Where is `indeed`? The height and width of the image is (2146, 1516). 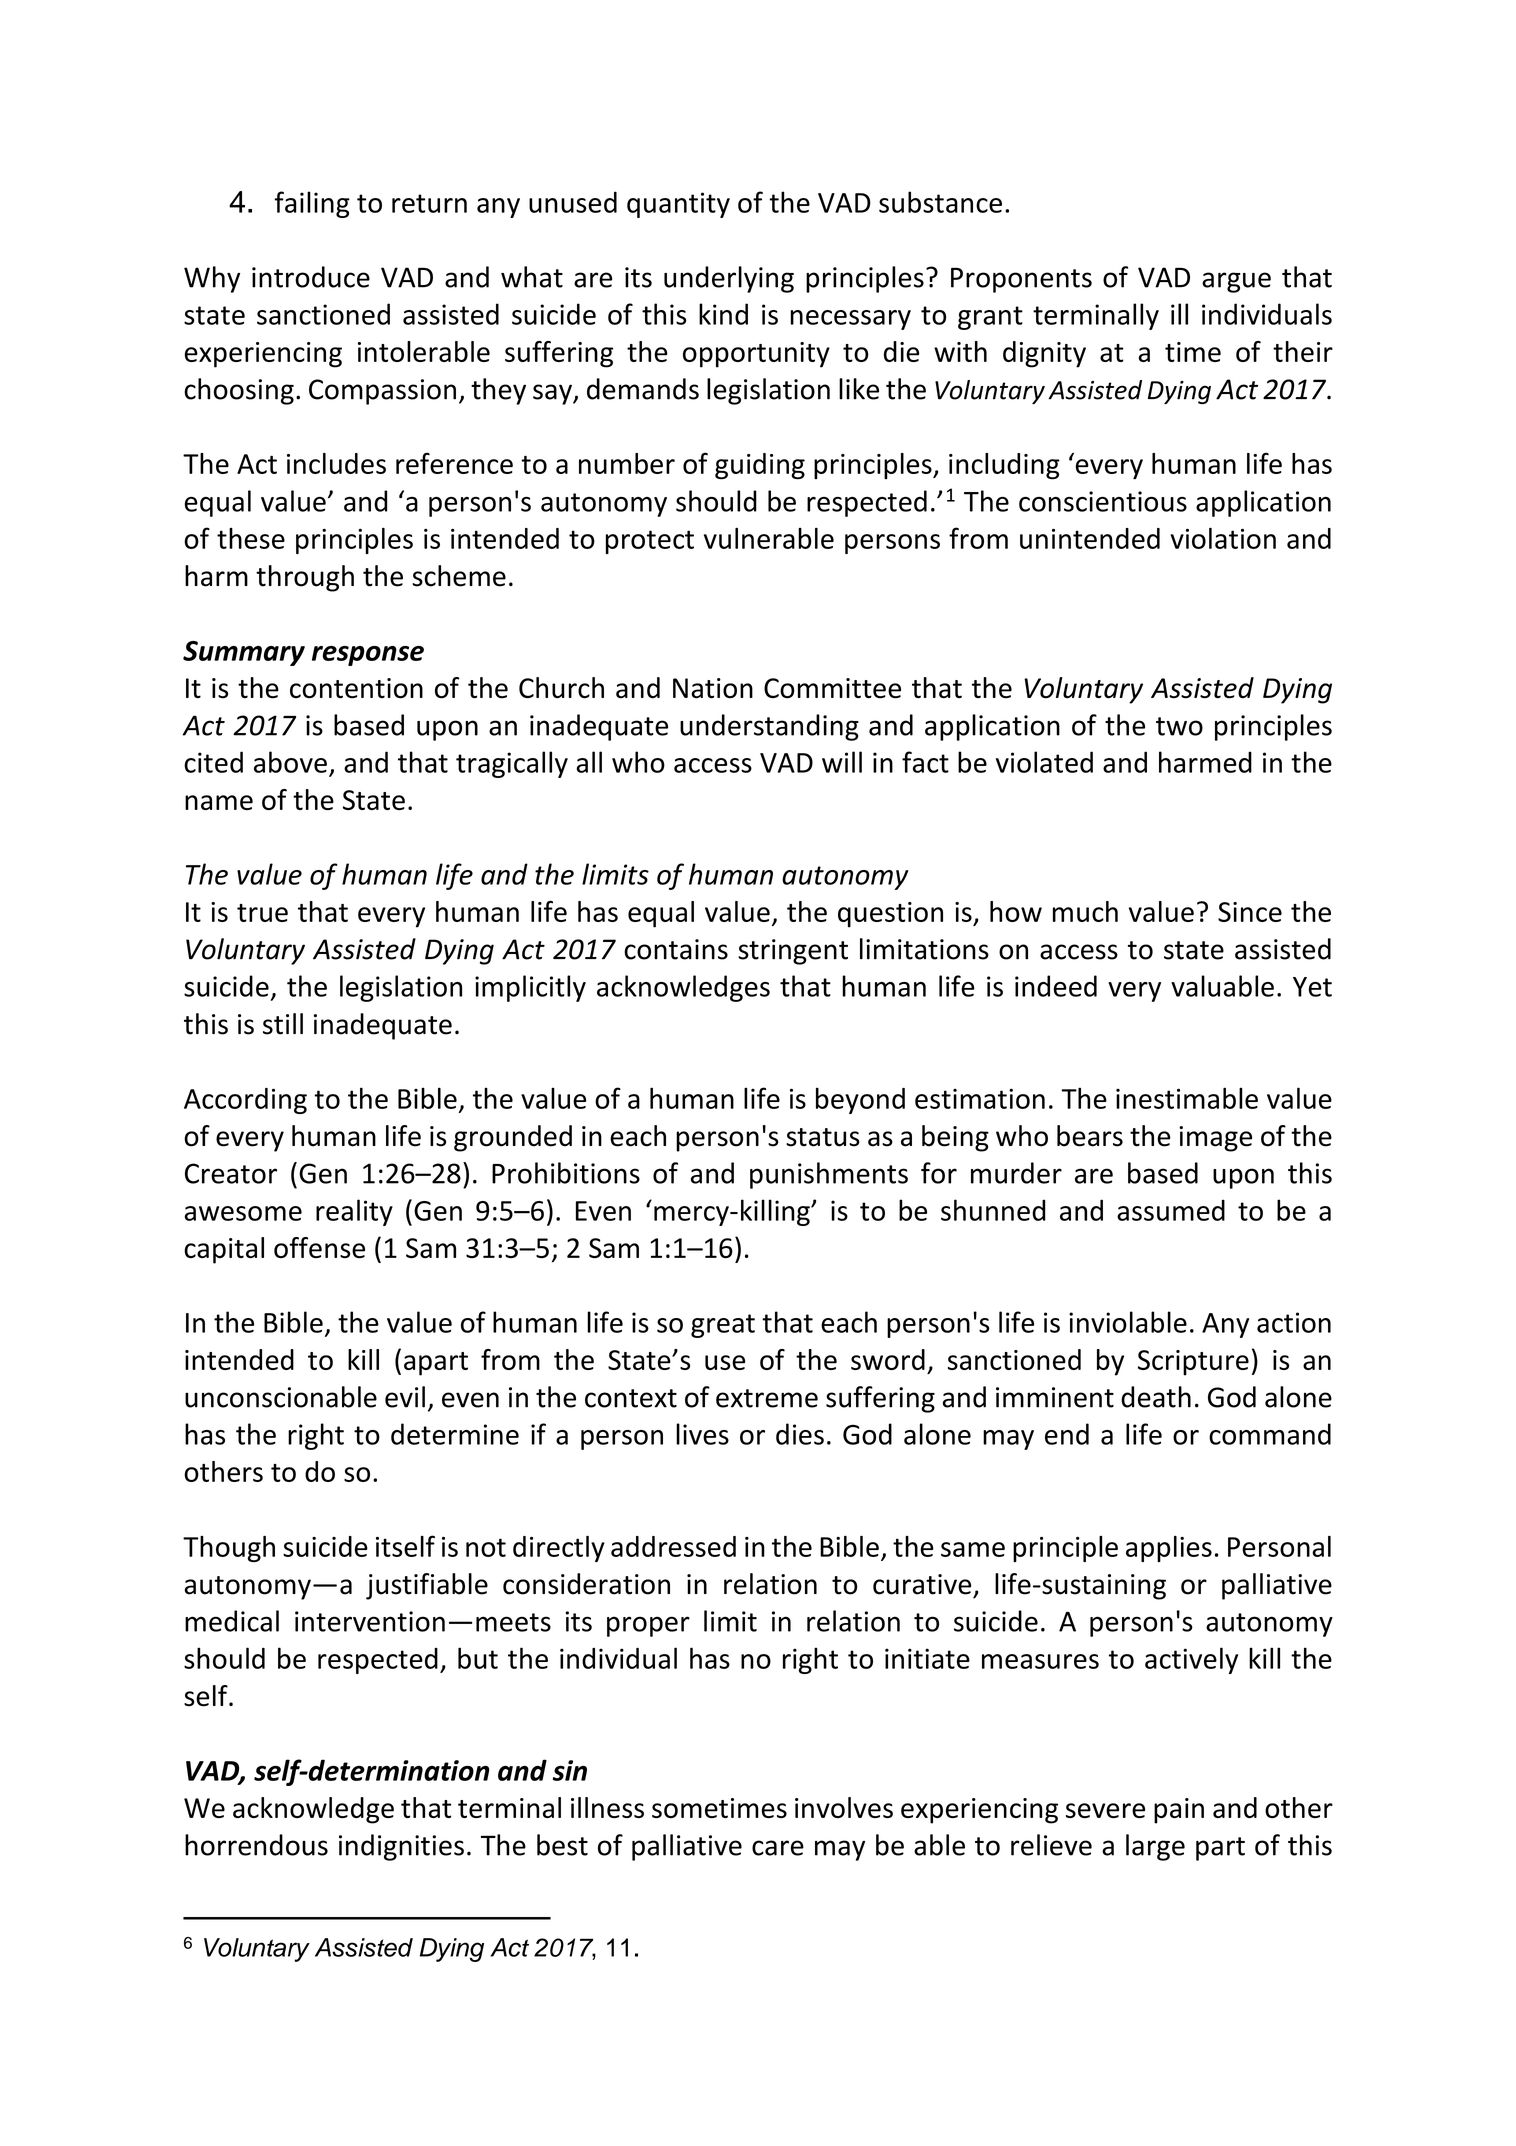
indeed is located at coordinates (1056, 986).
